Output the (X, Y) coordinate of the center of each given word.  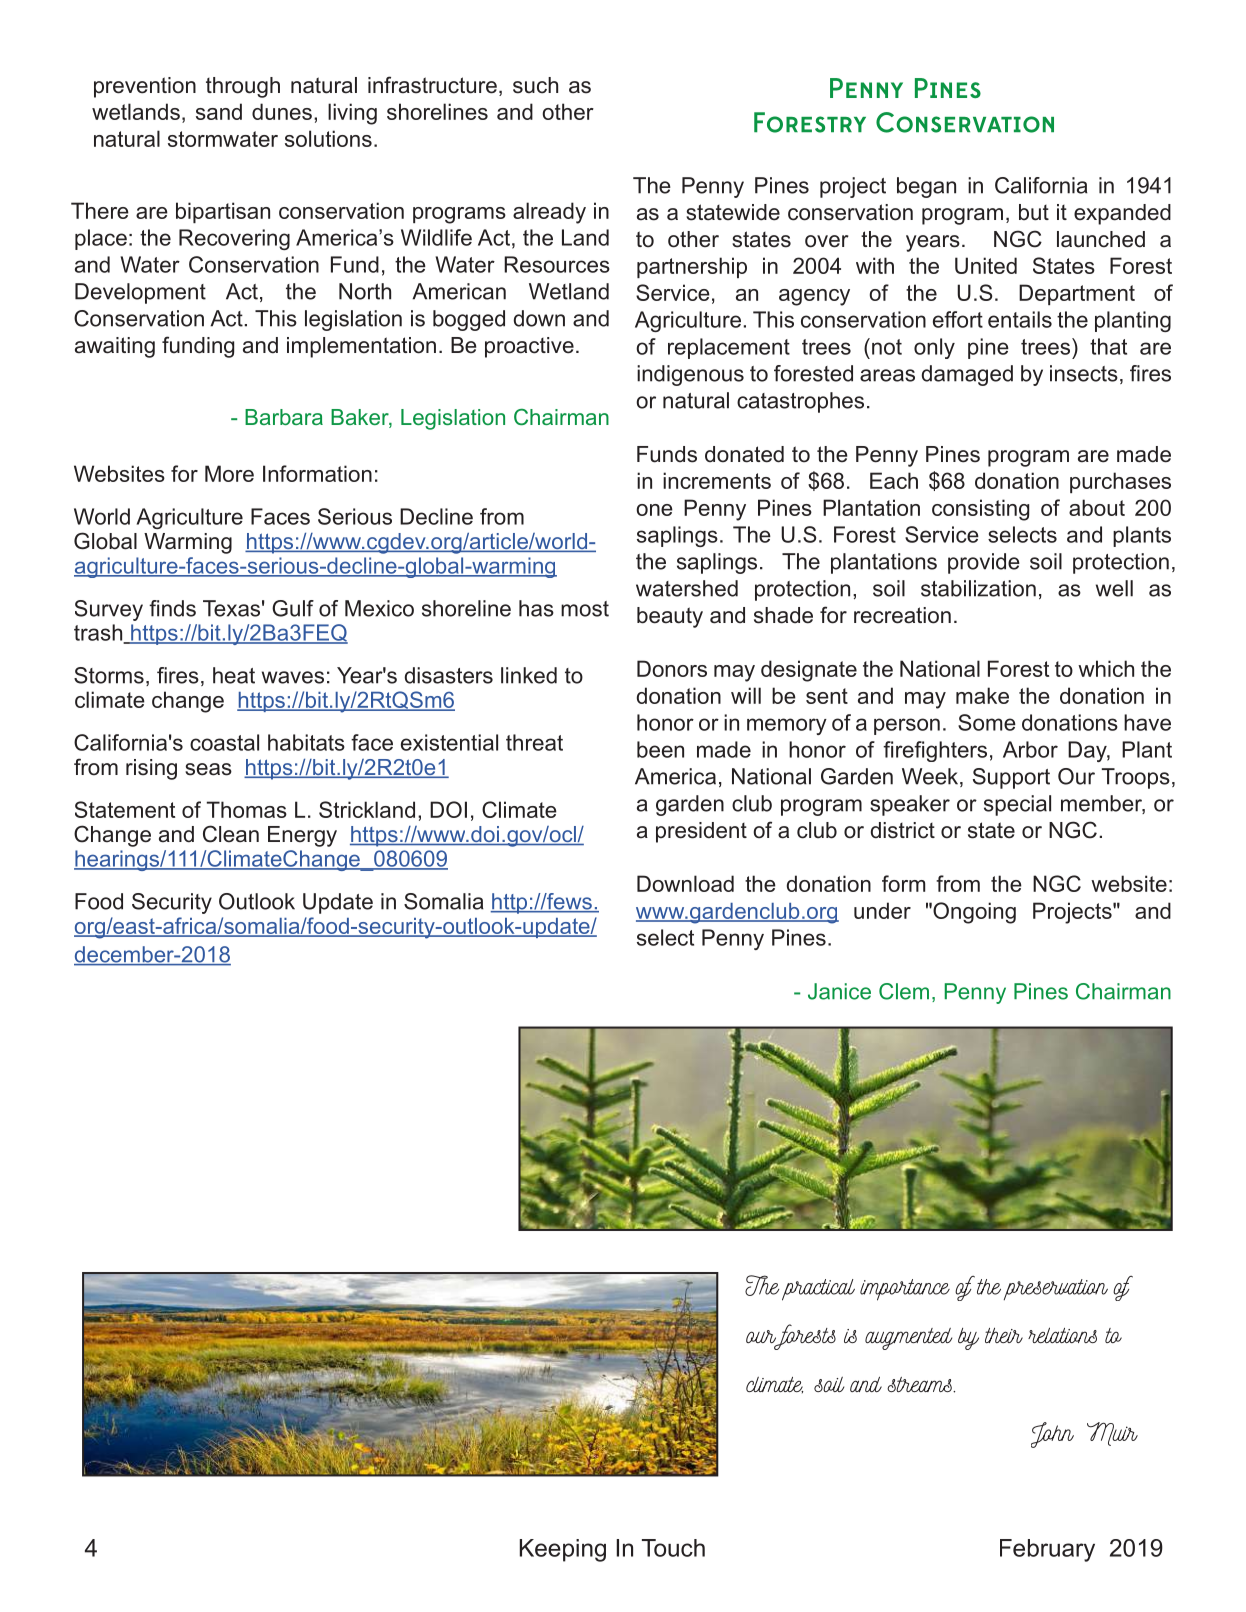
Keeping (563, 1550)
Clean (231, 834)
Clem (904, 991)
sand (219, 111)
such (535, 85)
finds (172, 608)
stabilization (978, 588)
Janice (839, 991)
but (1034, 212)
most (585, 609)
